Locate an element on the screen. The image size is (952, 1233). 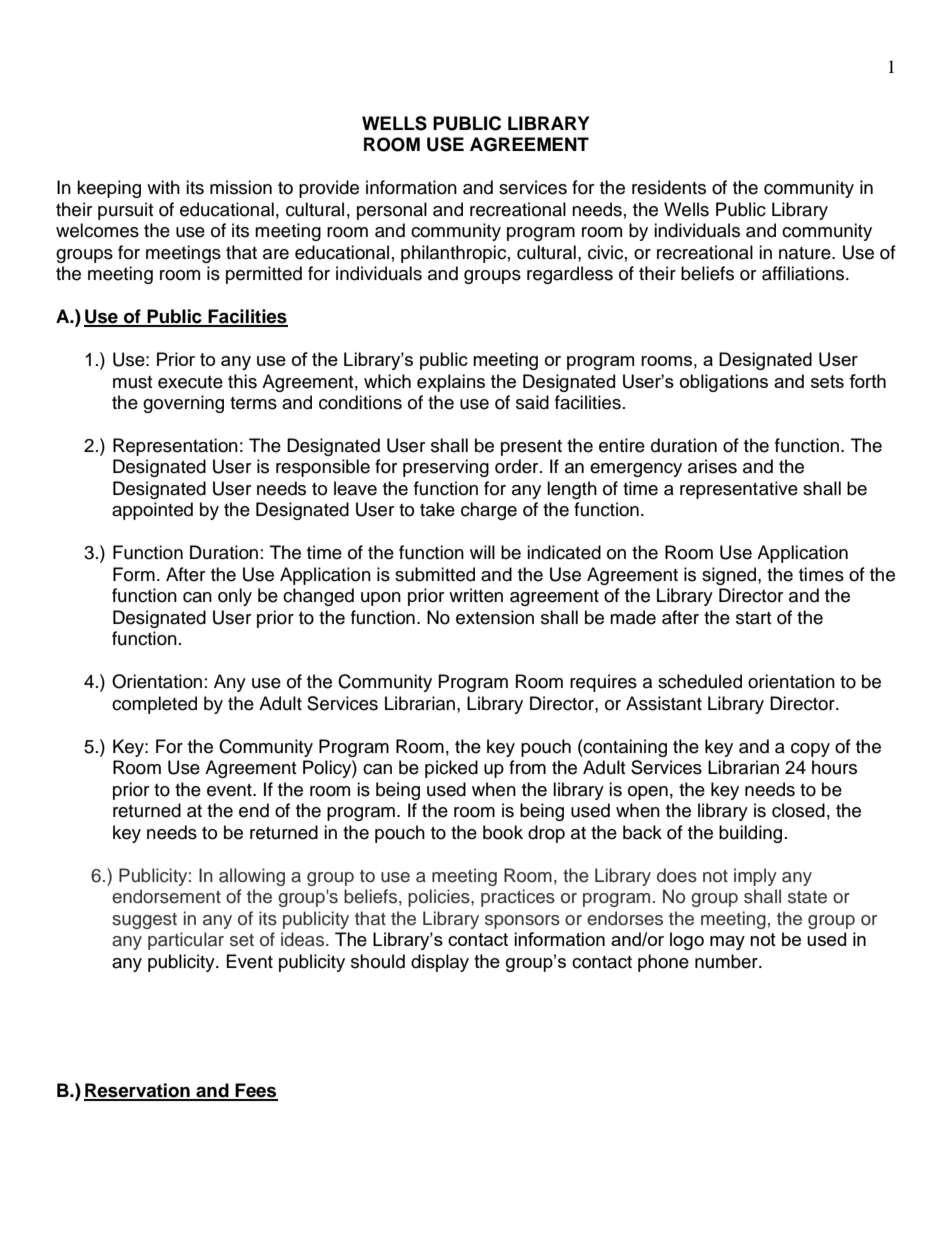
display is located at coordinates (440, 963).
